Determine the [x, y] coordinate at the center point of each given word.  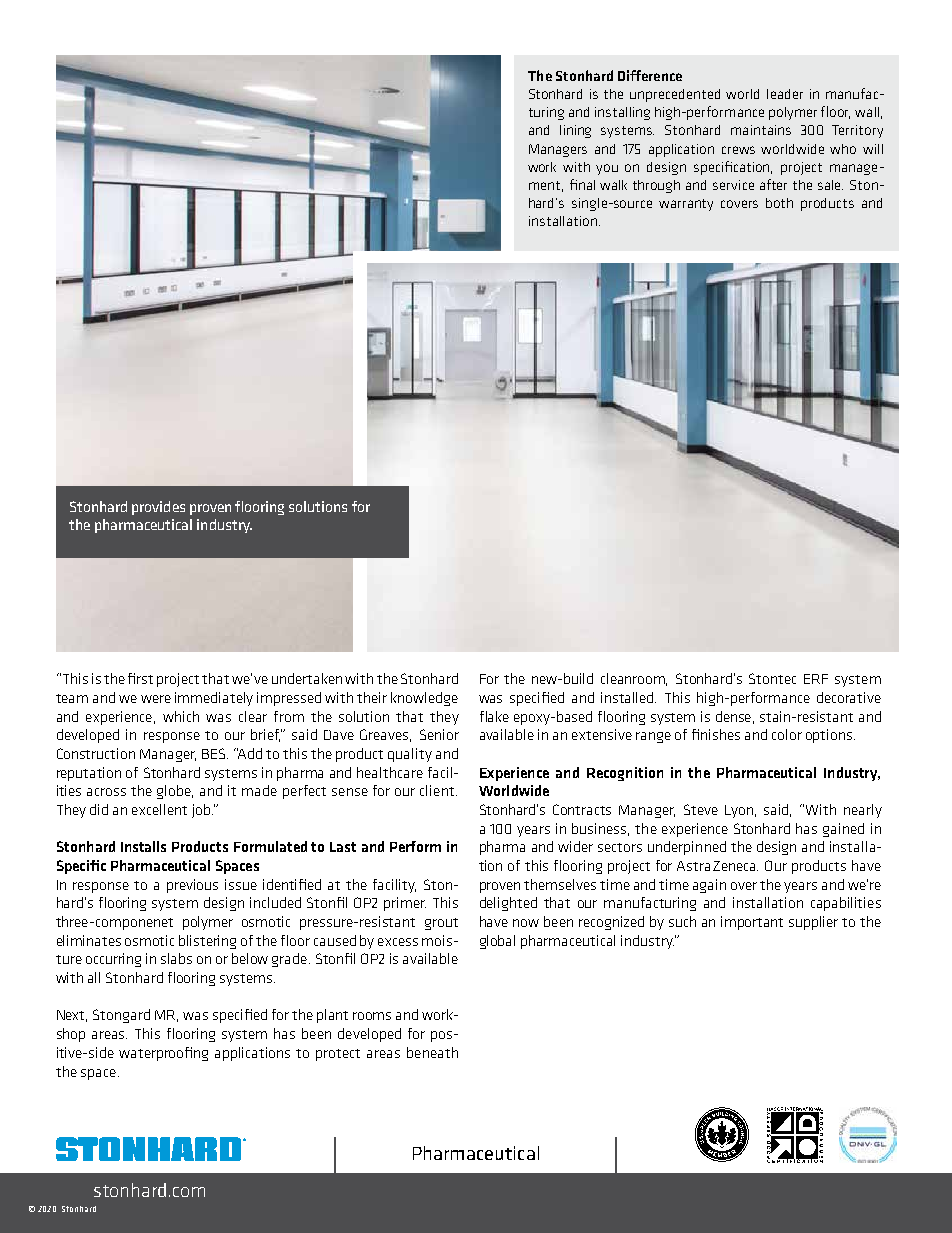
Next [72, 1016]
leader [785, 94]
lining [575, 131]
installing [622, 113]
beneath [432, 1052]
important [752, 923]
